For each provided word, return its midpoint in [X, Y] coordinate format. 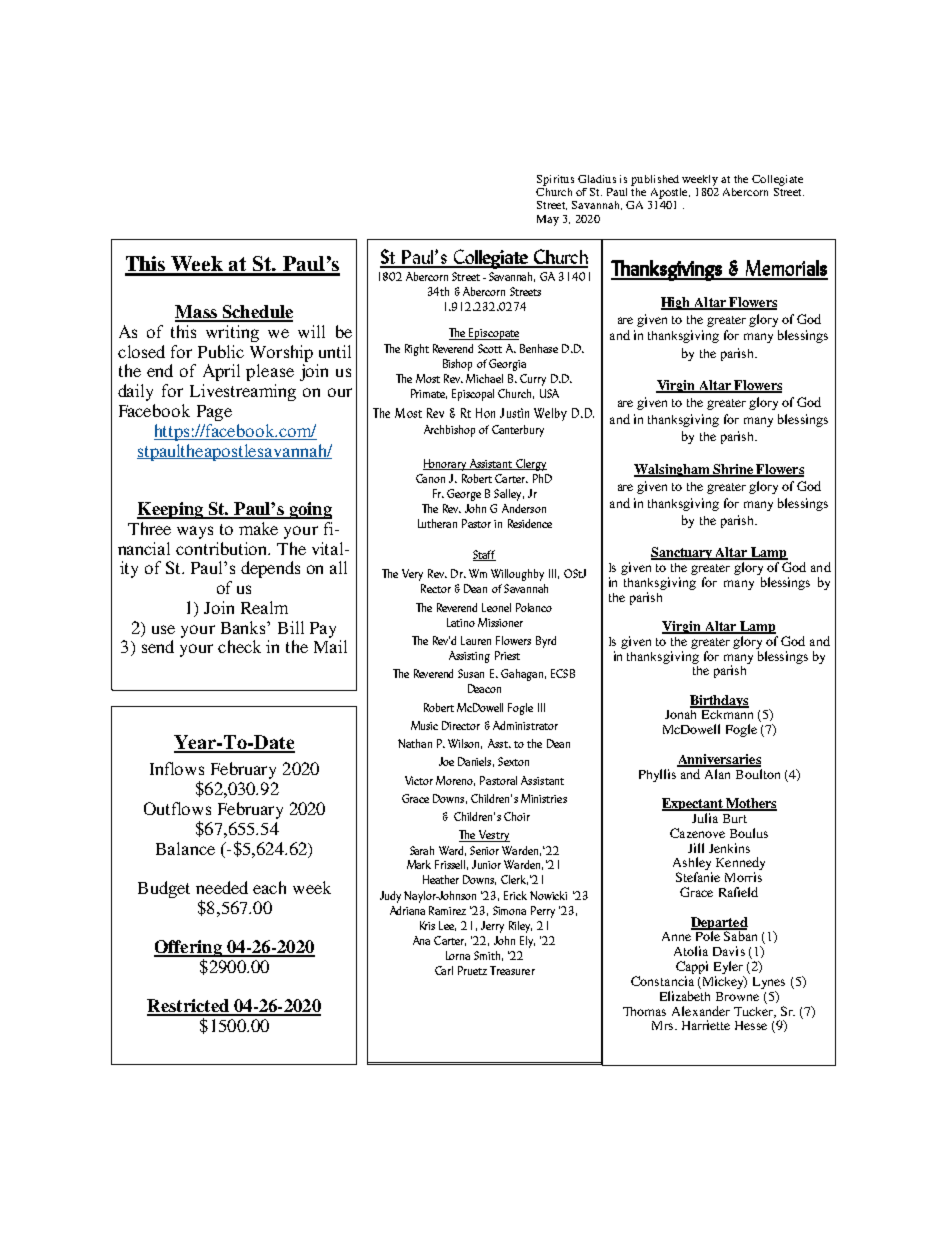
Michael [484, 378]
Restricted [189, 1007]
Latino [461, 622]
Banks [244, 627]
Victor [419, 780]
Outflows [177, 808]
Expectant [693, 804]
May [548, 220]
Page [214, 413]
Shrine [733, 470]
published [655, 180]
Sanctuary [683, 553]
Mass [197, 313]
